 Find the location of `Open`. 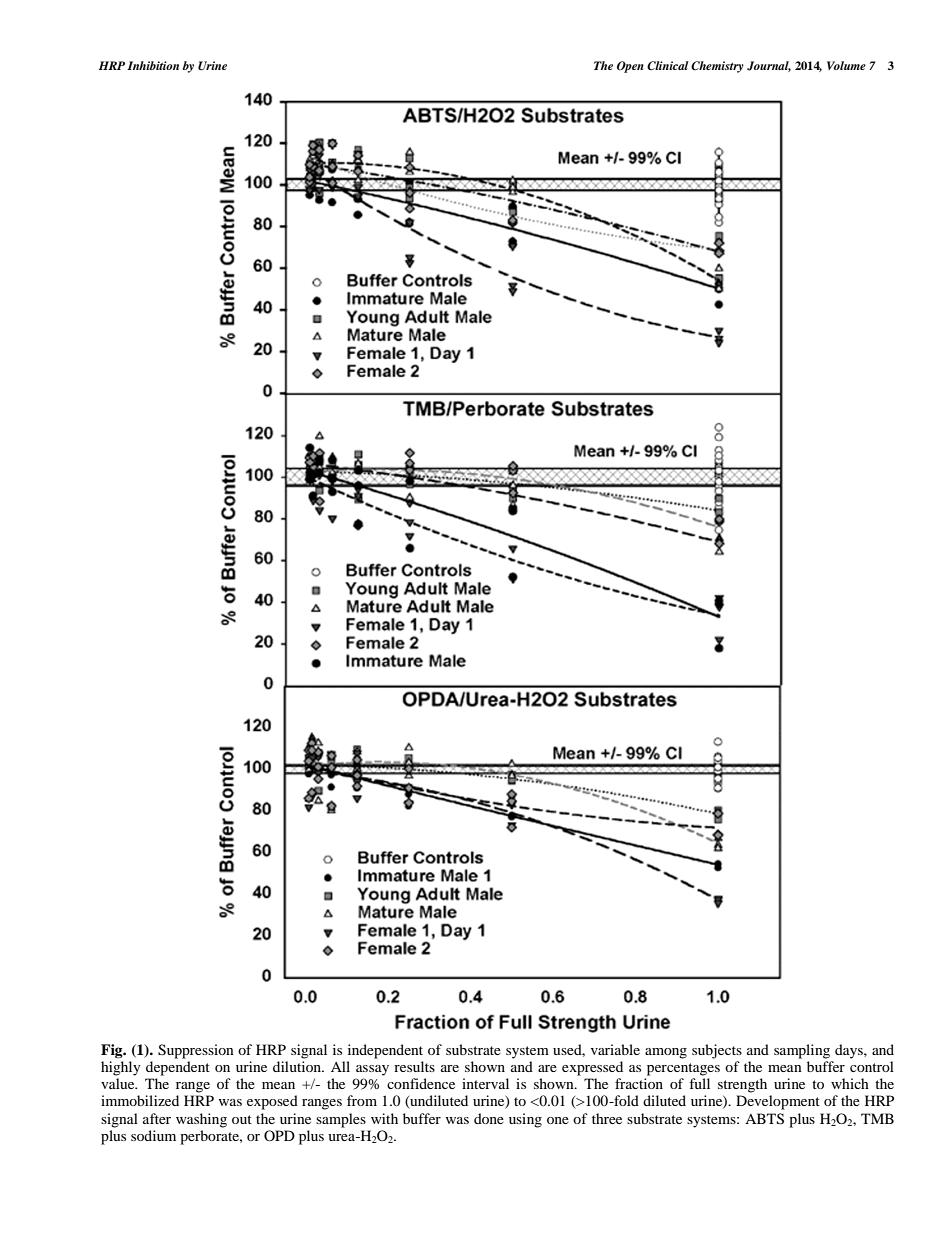

Open is located at coordinates (630, 67).
